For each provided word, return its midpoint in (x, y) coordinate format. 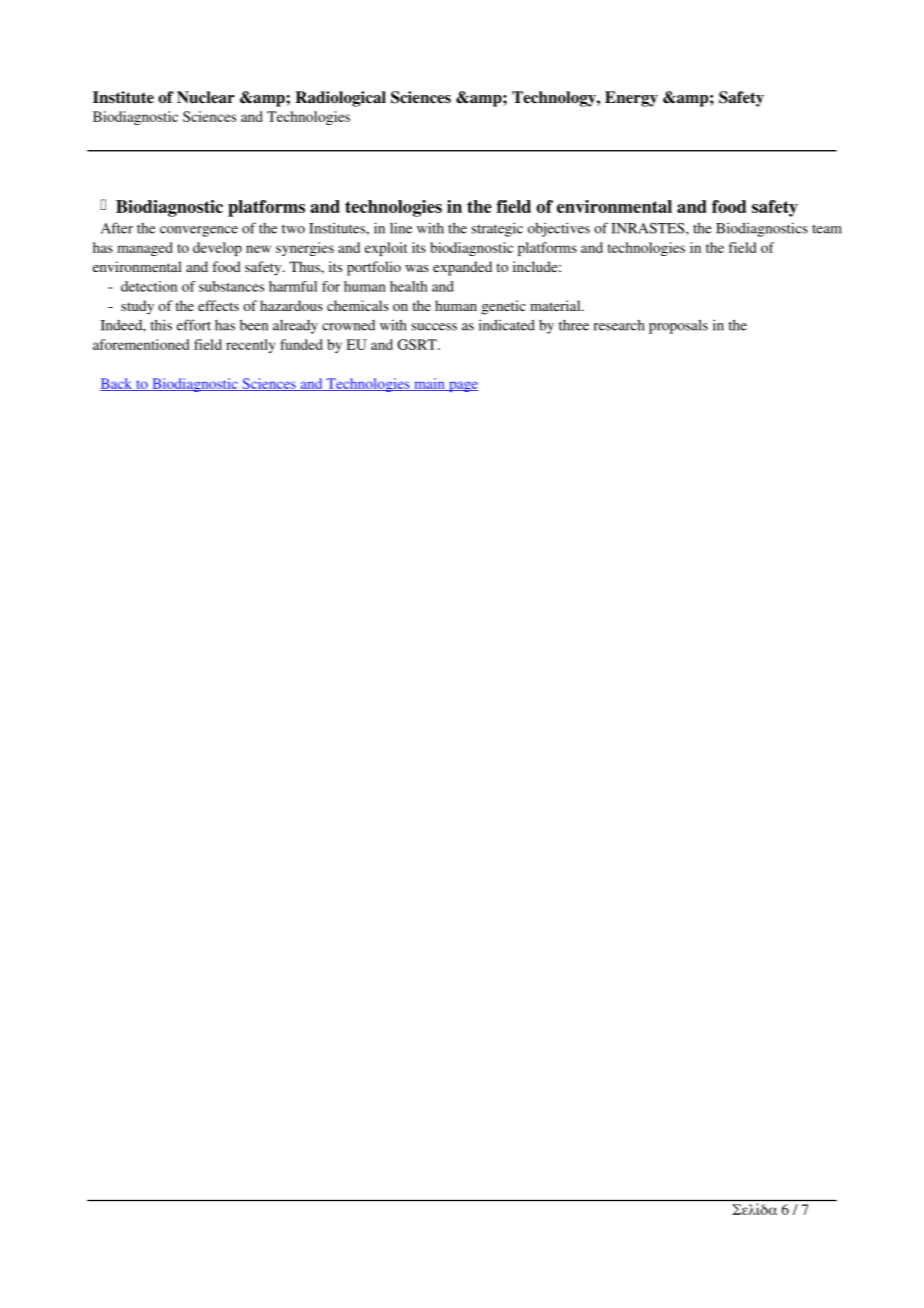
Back (117, 384)
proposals (678, 326)
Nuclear (206, 97)
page (462, 386)
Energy (631, 99)
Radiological (340, 99)
